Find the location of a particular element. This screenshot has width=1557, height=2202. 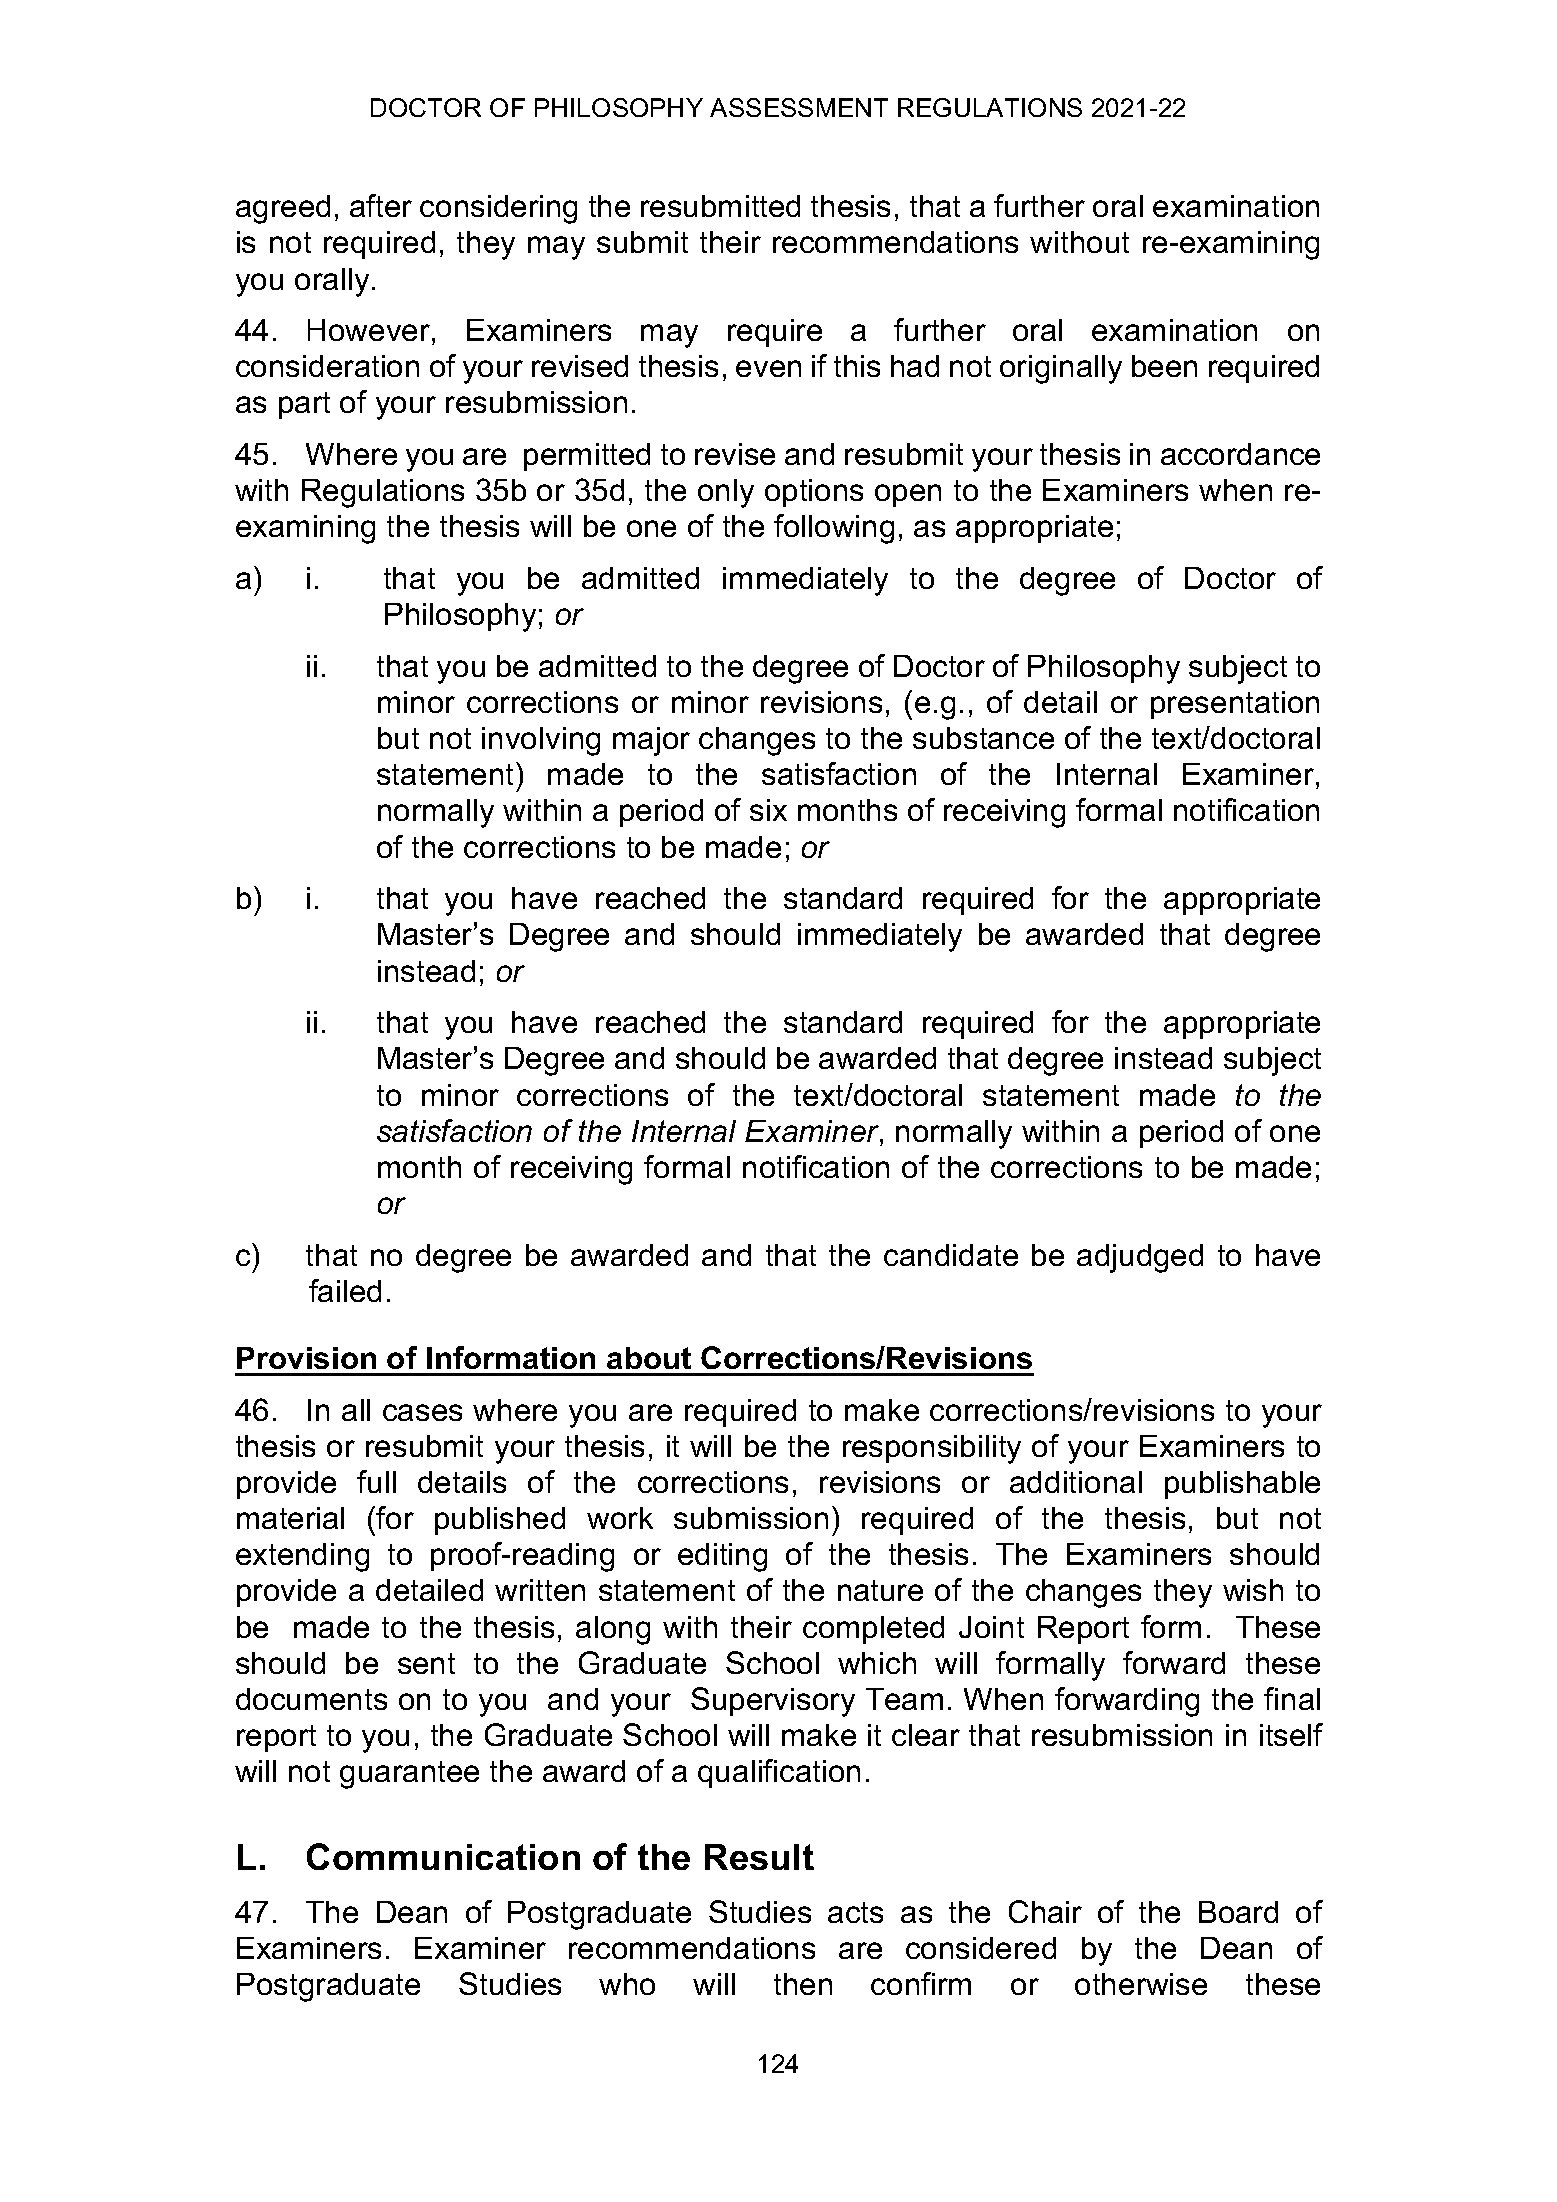

Communication is located at coordinates (443, 1856).
